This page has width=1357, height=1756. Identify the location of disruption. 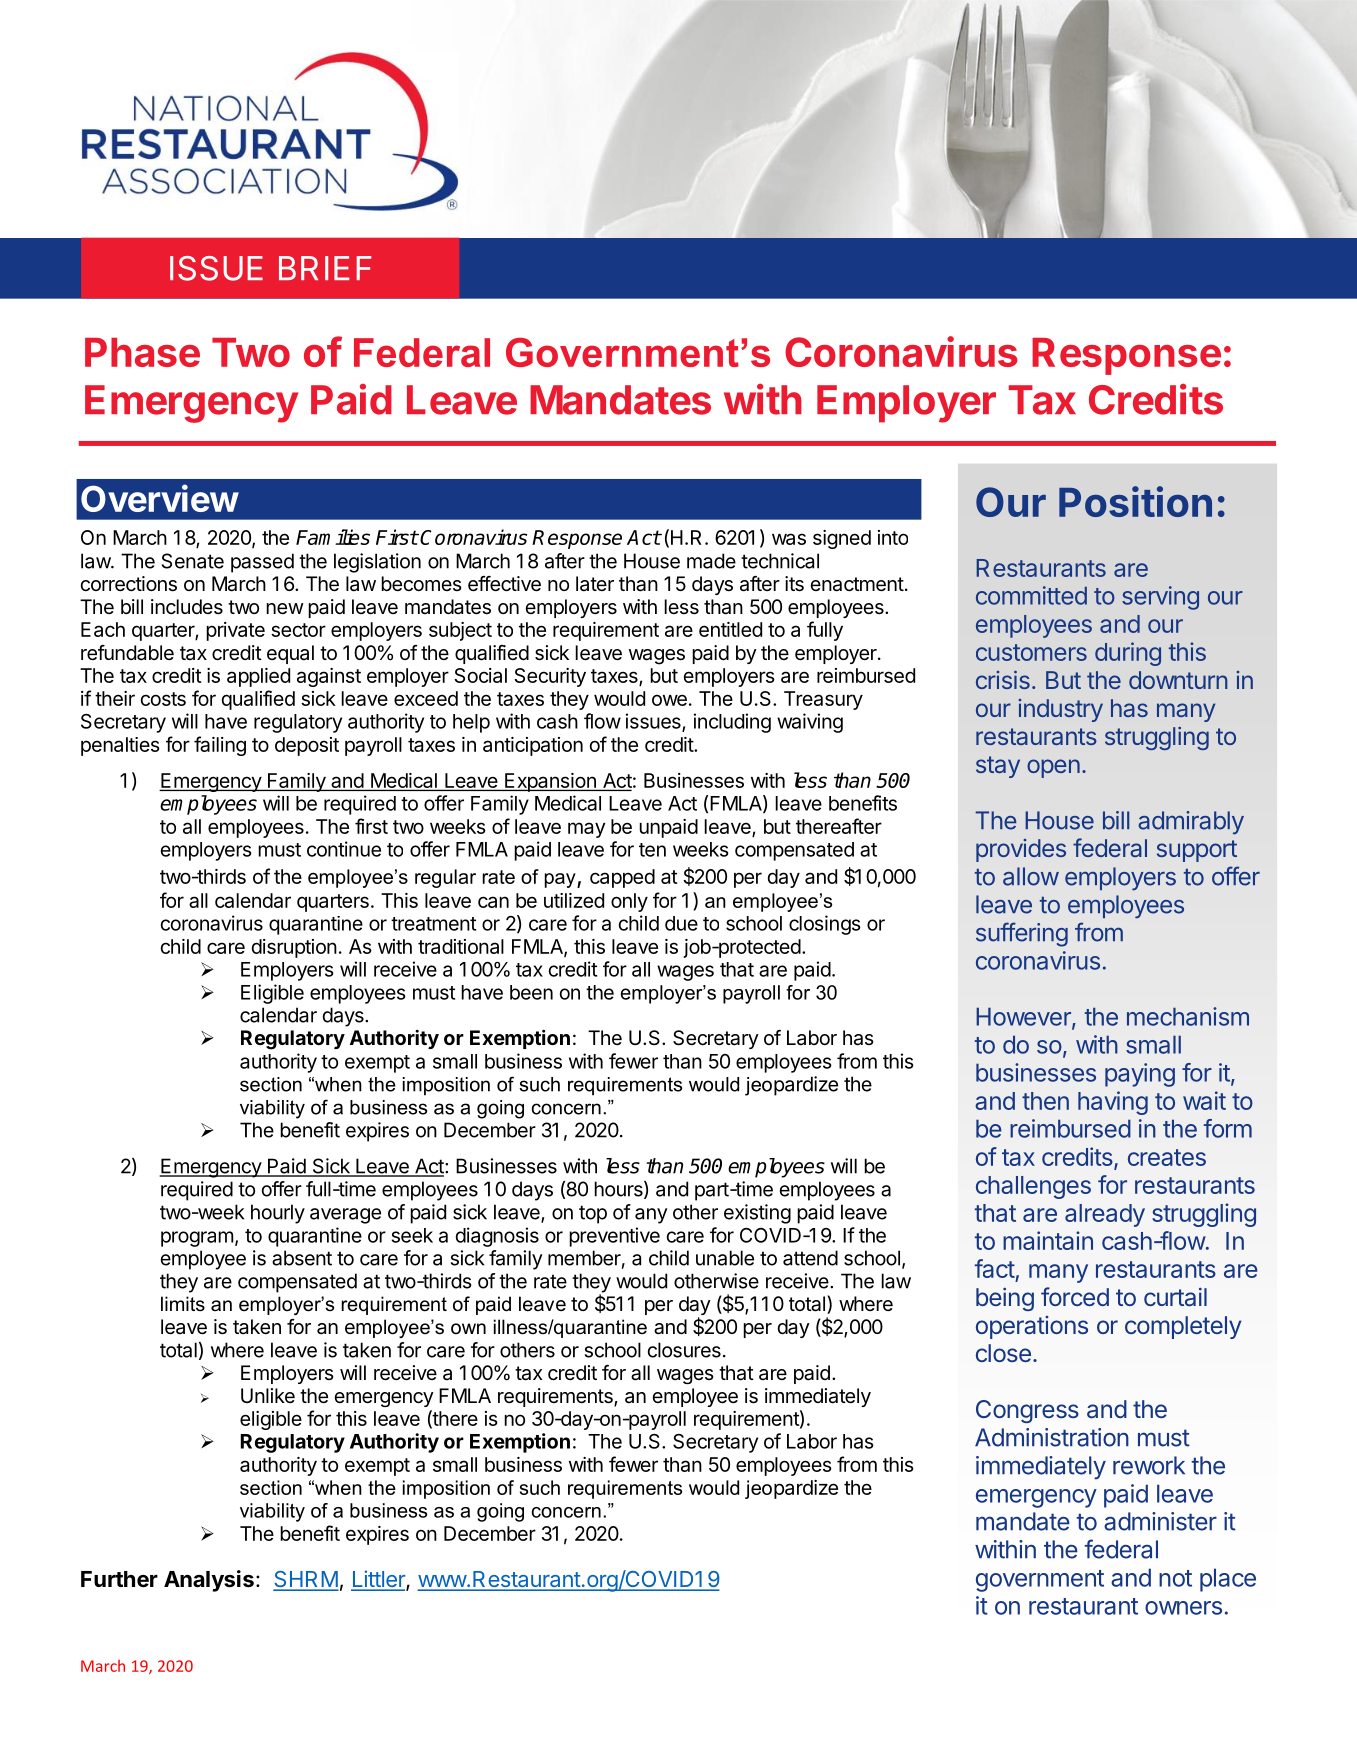
(294, 948).
